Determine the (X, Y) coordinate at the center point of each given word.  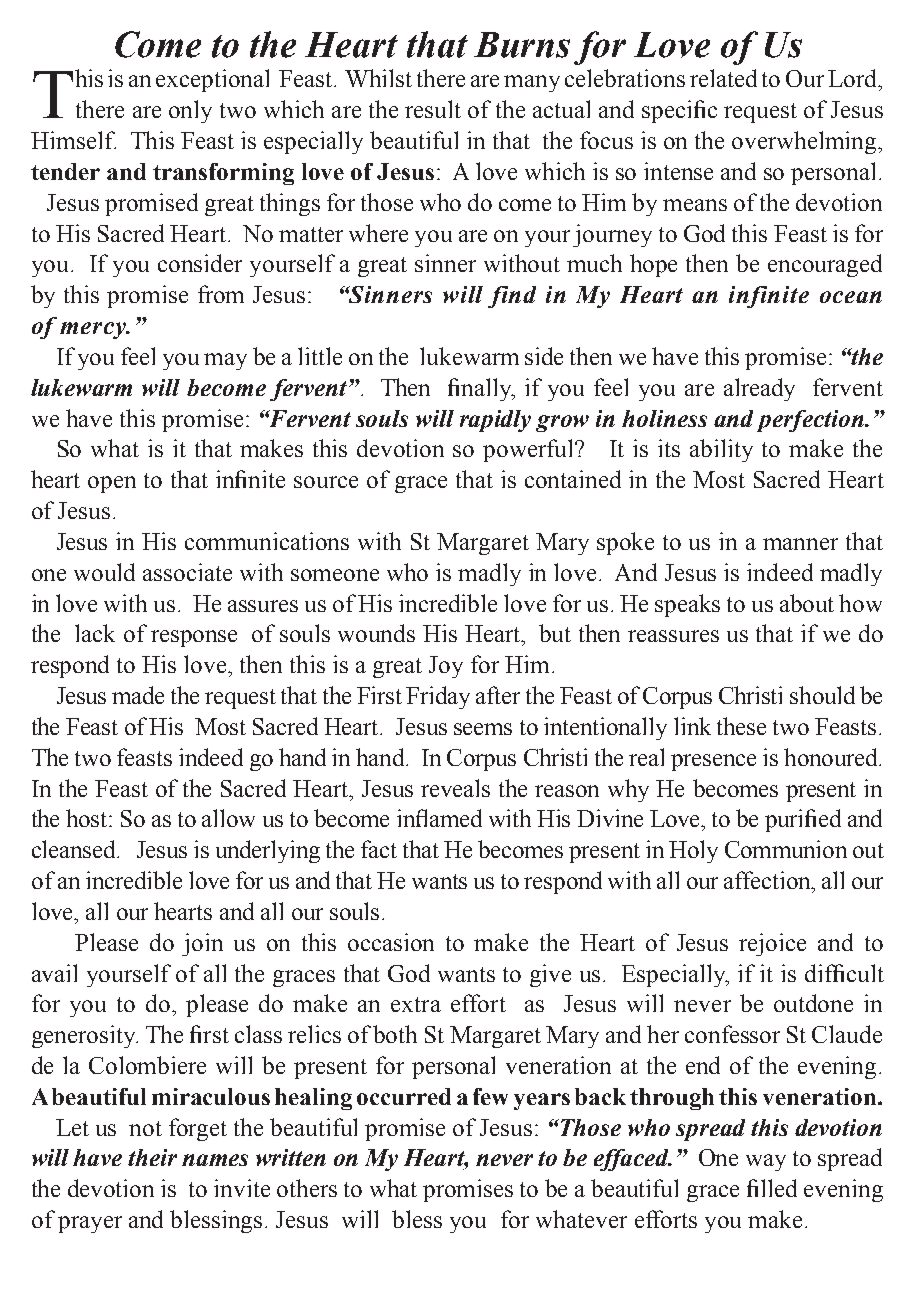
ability (721, 450)
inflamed (439, 818)
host (88, 818)
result (433, 109)
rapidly (495, 421)
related (723, 78)
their (152, 1157)
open (112, 484)
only (190, 111)
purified (803, 820)
